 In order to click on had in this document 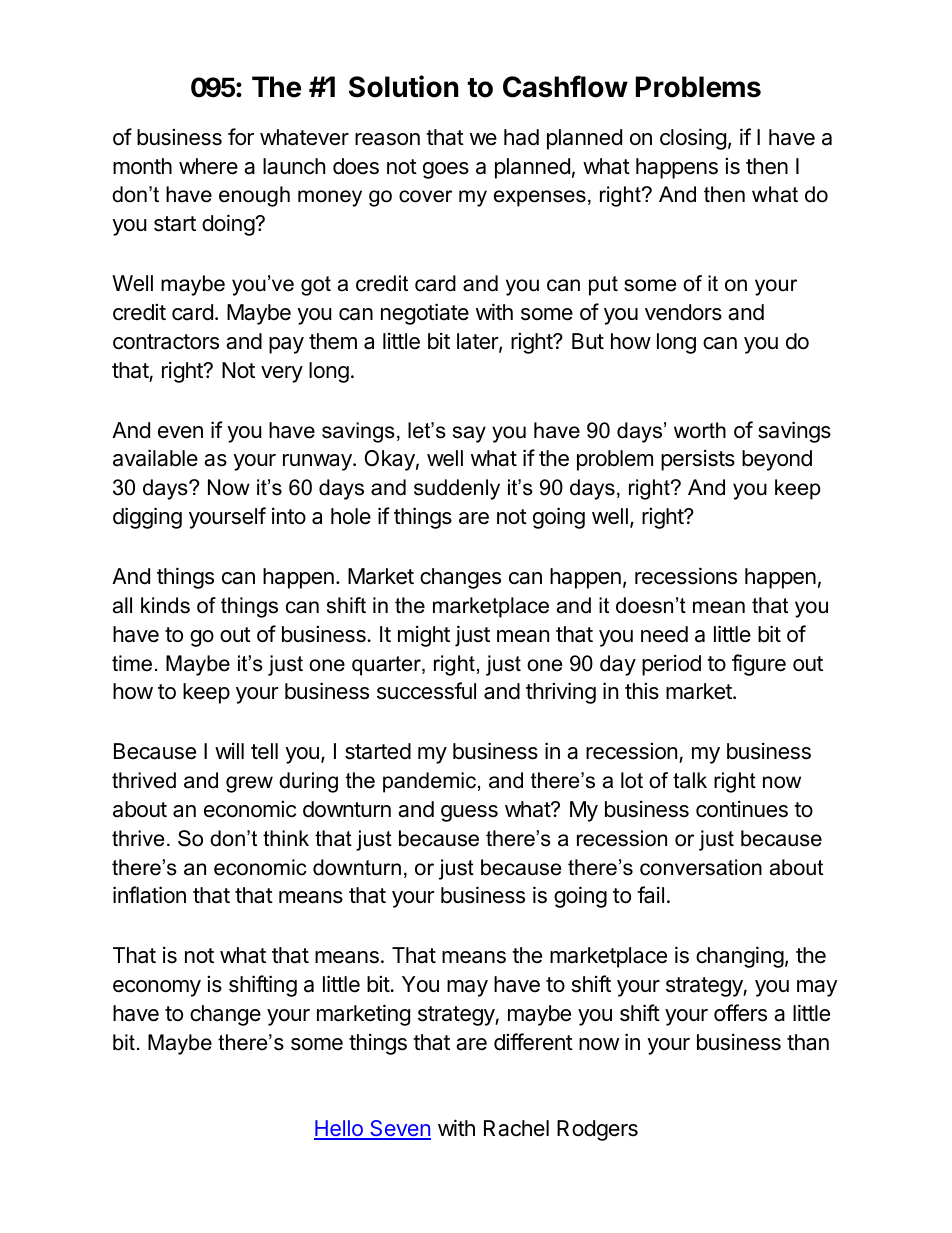, I will do `click(521, 137)`.
